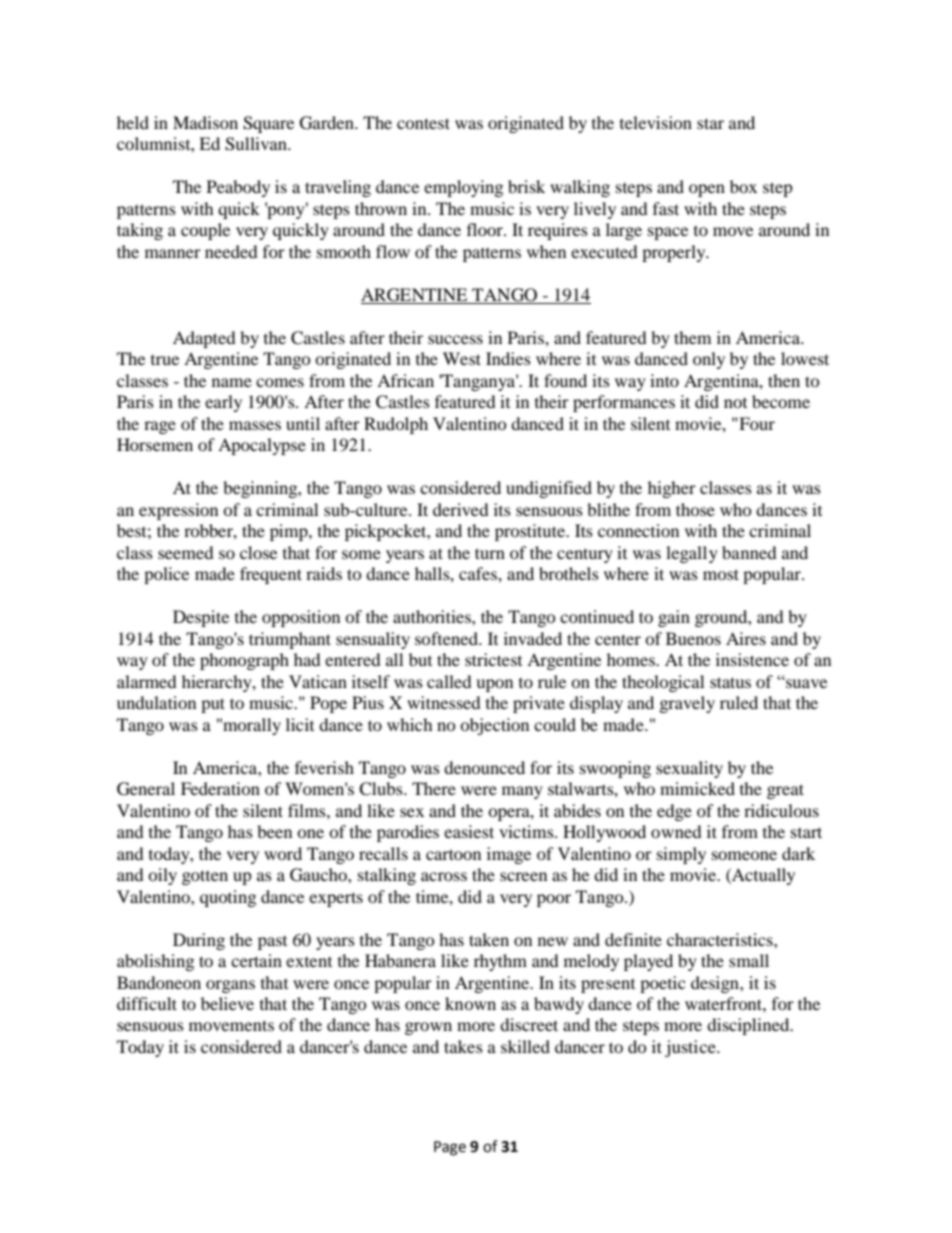 This screenshot has width=952, height=1233. What do you see at coordinates (186, 552) in the screenshot?
I see `seemed` at bounding box center [186, 552].
